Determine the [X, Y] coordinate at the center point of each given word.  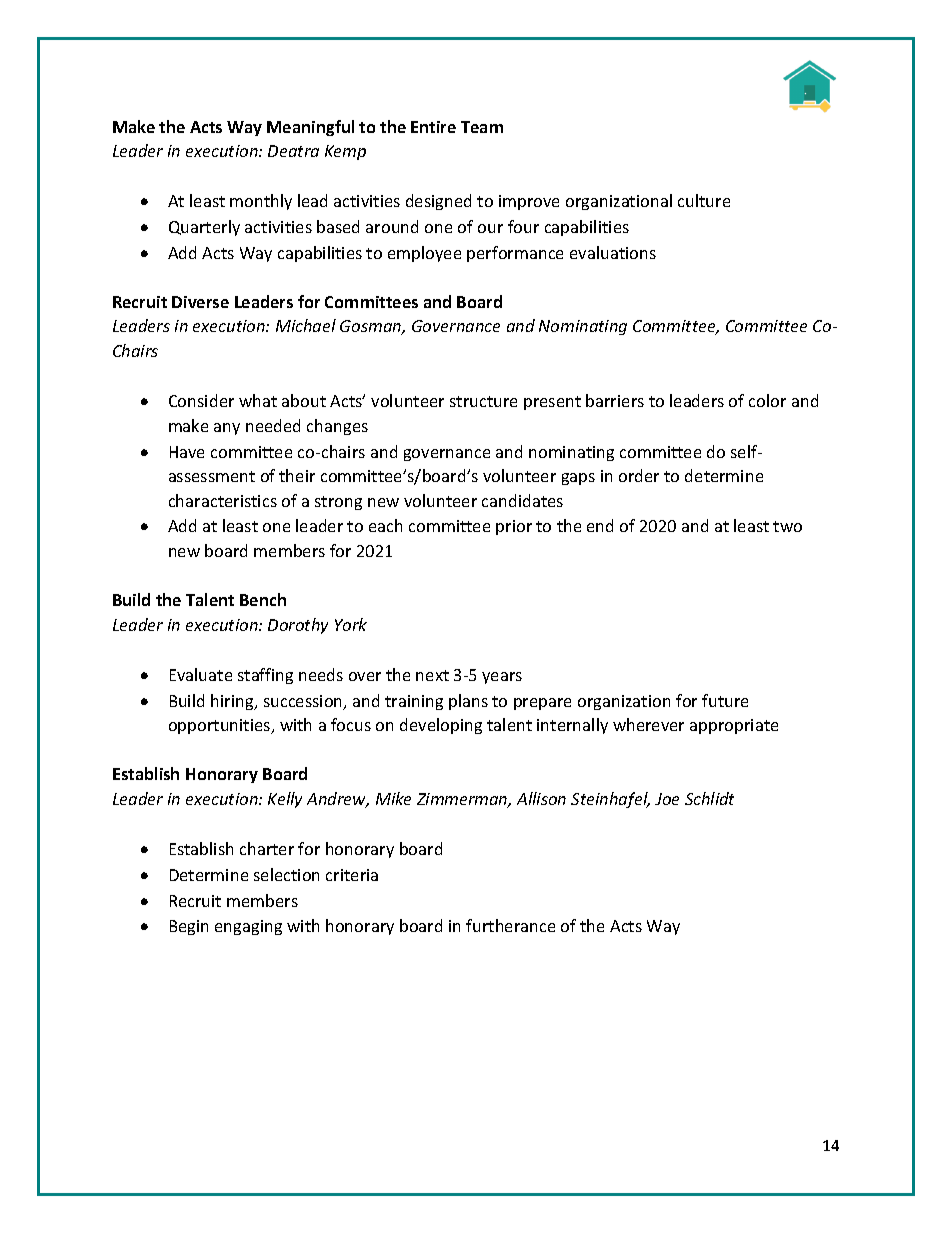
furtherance [510, 925]
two [787, 526]
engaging [248, 927]
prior [514, 527]
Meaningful [310, 128]
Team [482, 127]
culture [704, 200]
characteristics [223, 500]
